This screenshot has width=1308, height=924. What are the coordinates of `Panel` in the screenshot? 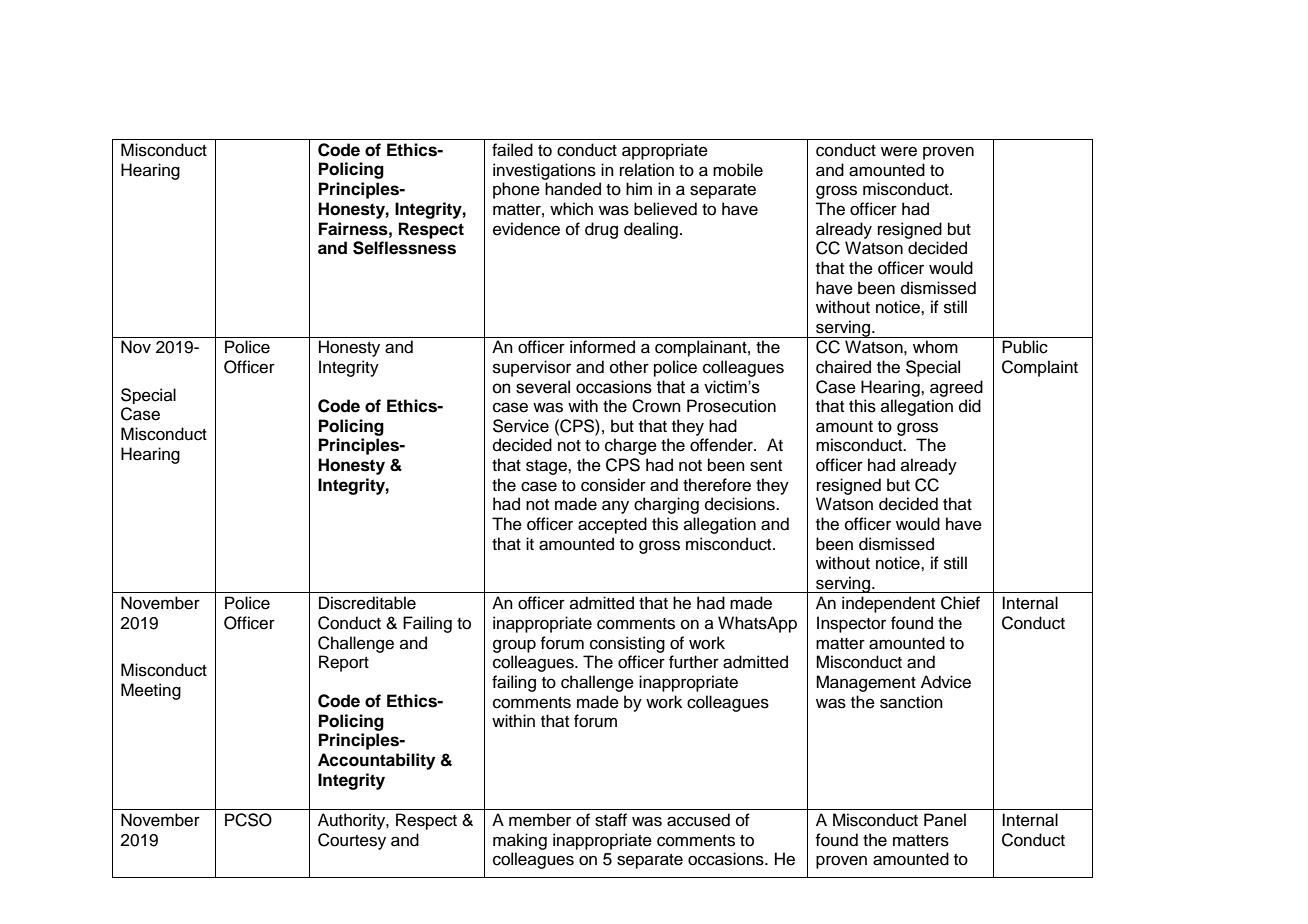 It's located at (945, 820).
